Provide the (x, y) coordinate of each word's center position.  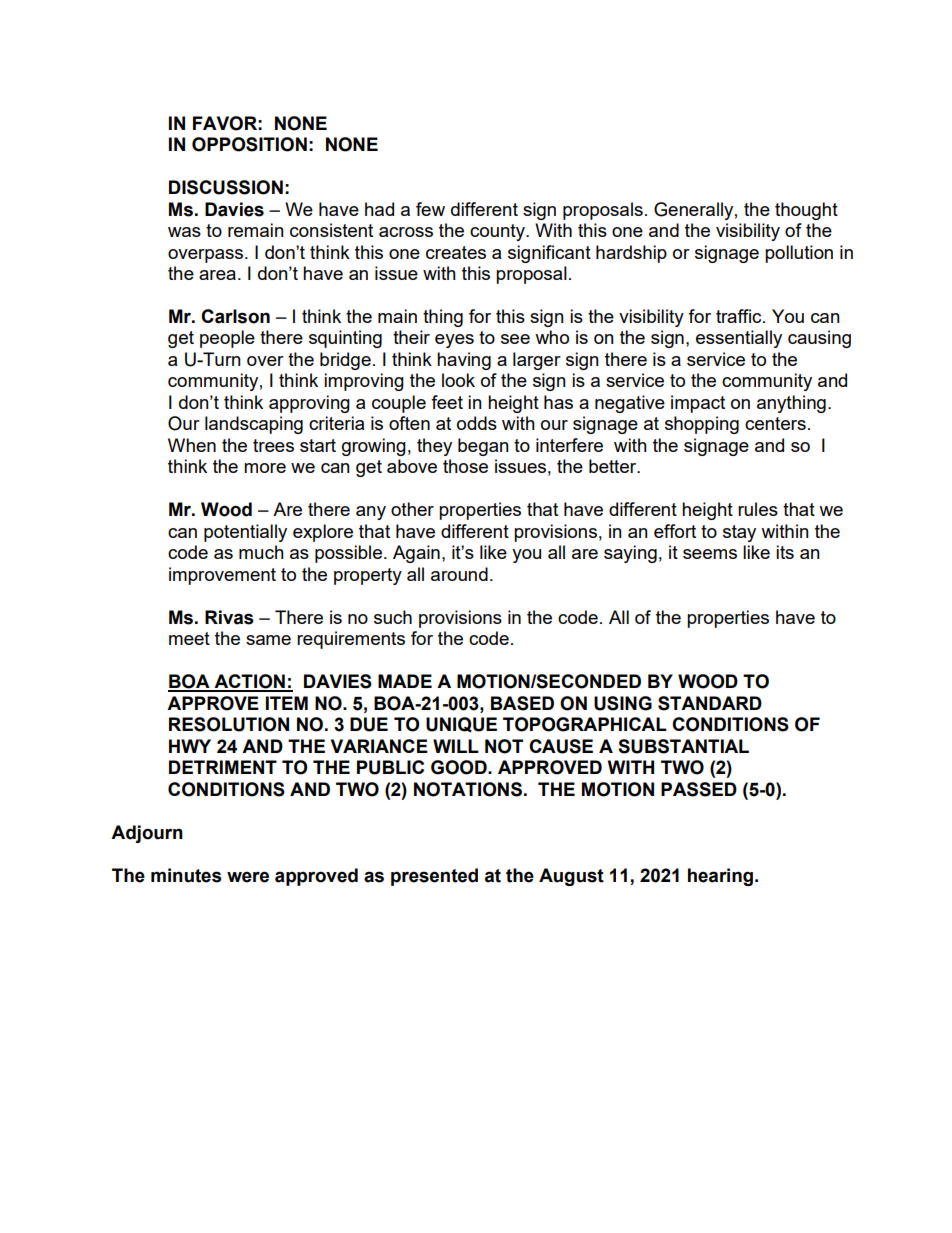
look (458, 380)
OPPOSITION (249, 144)
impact (698, 404)
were (248, 877)
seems (710, 554)
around (459, 574)
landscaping (254, 425)
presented (434, 877)
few (430, 209)
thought (806, 211)
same (268, 640)
